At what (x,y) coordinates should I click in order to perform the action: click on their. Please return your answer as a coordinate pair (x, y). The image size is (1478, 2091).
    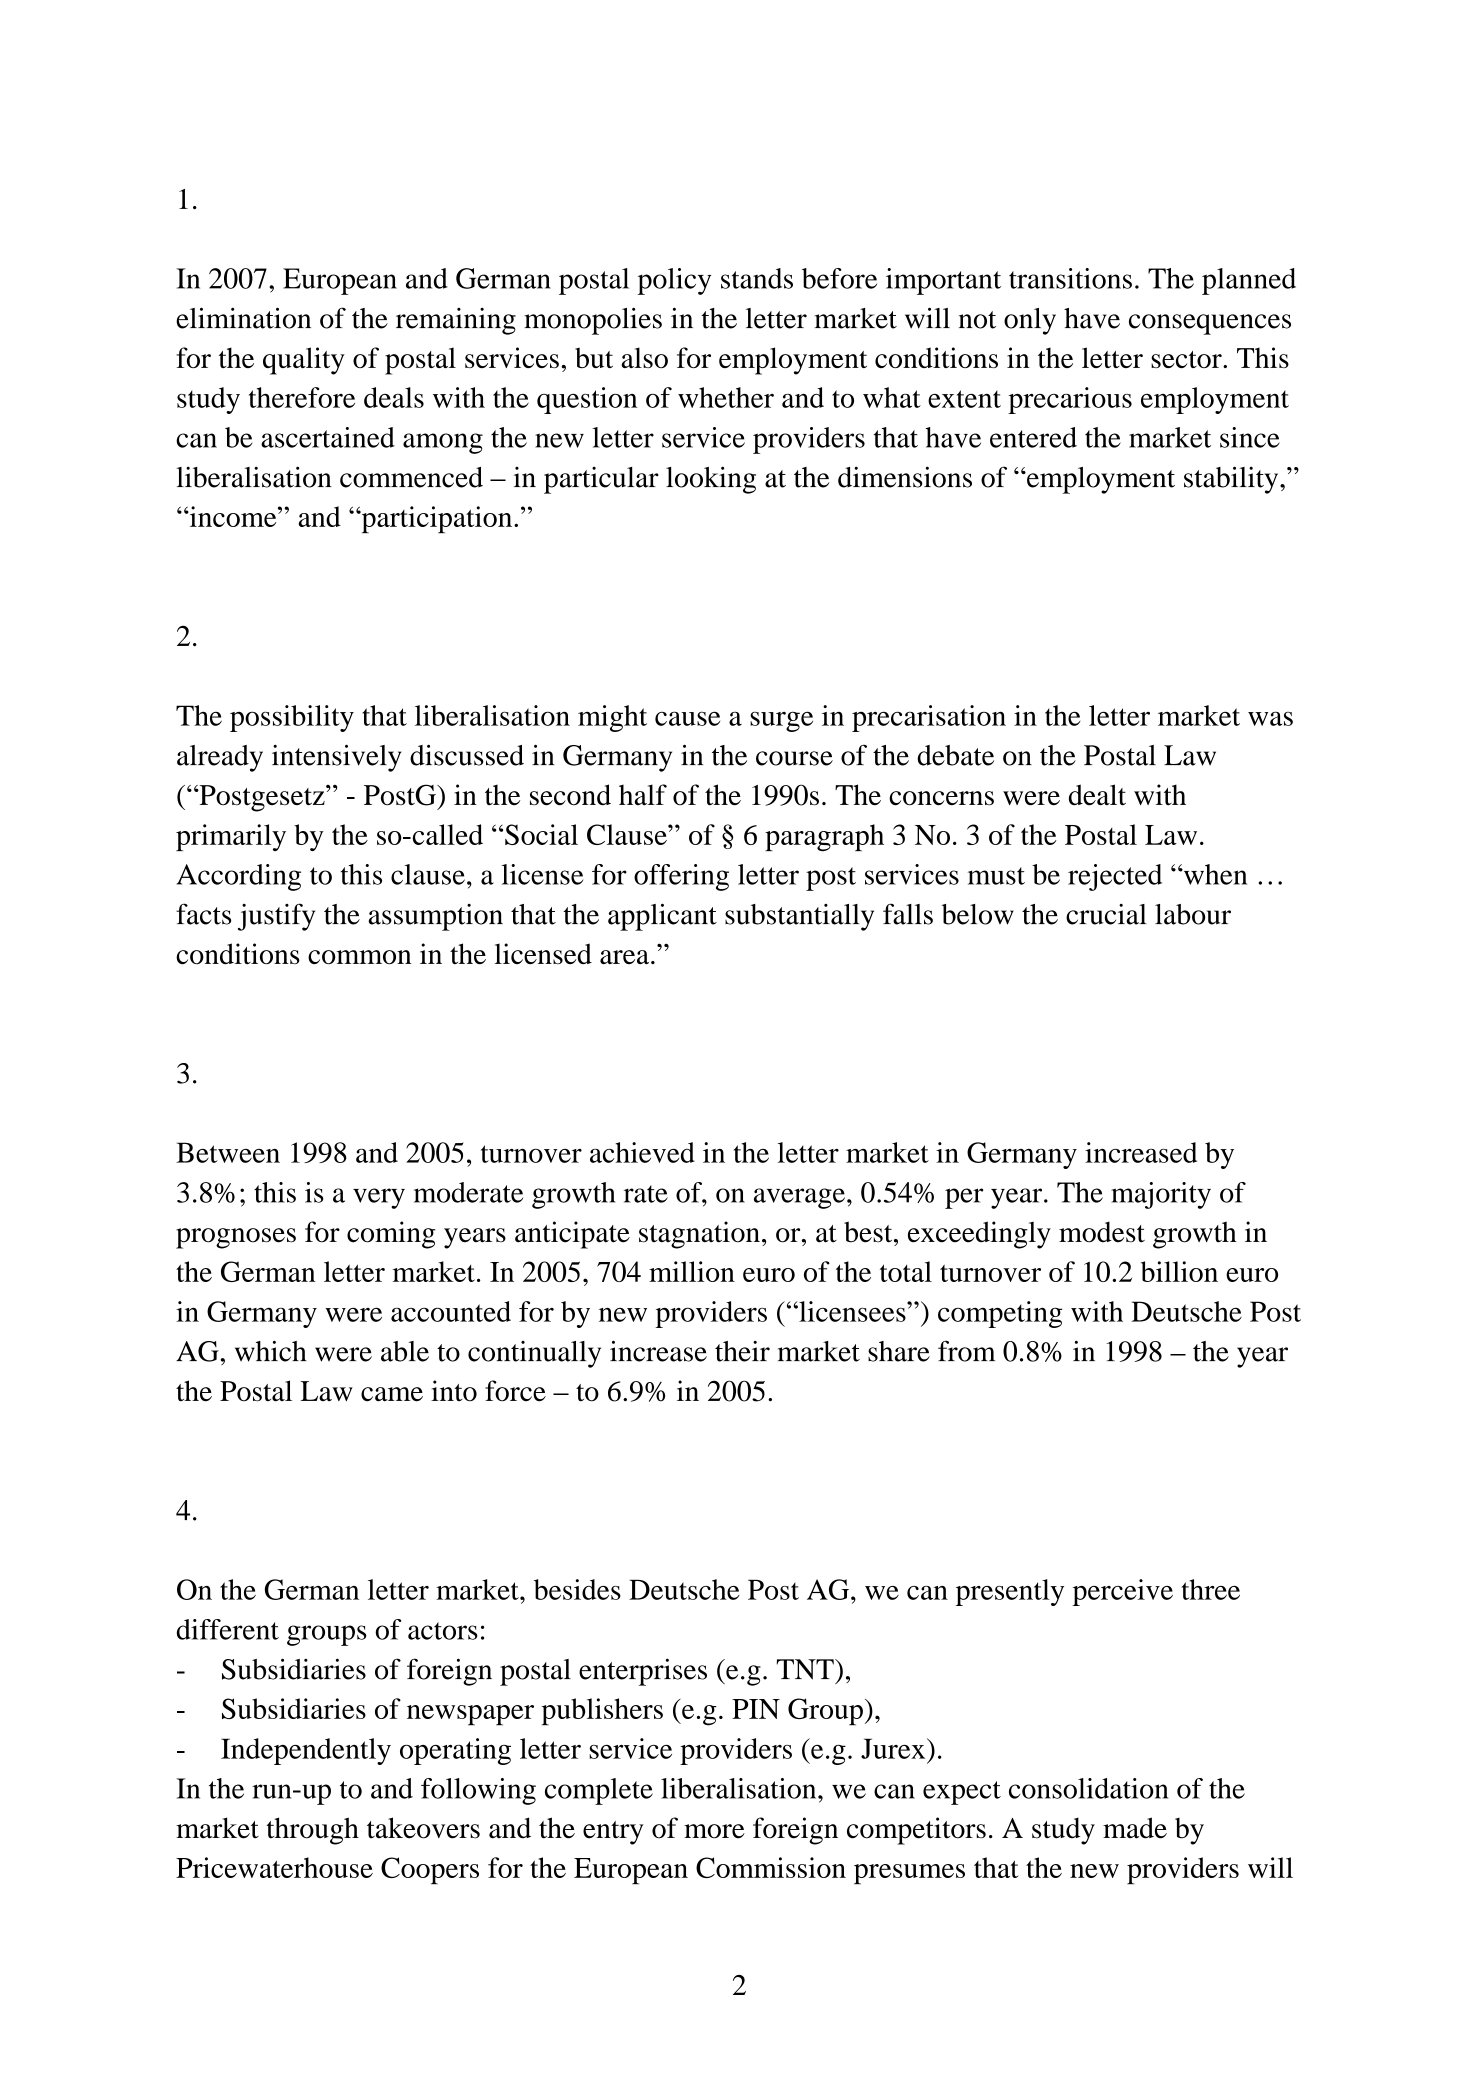
    Looking at the image, I should click on (742, 1351).
